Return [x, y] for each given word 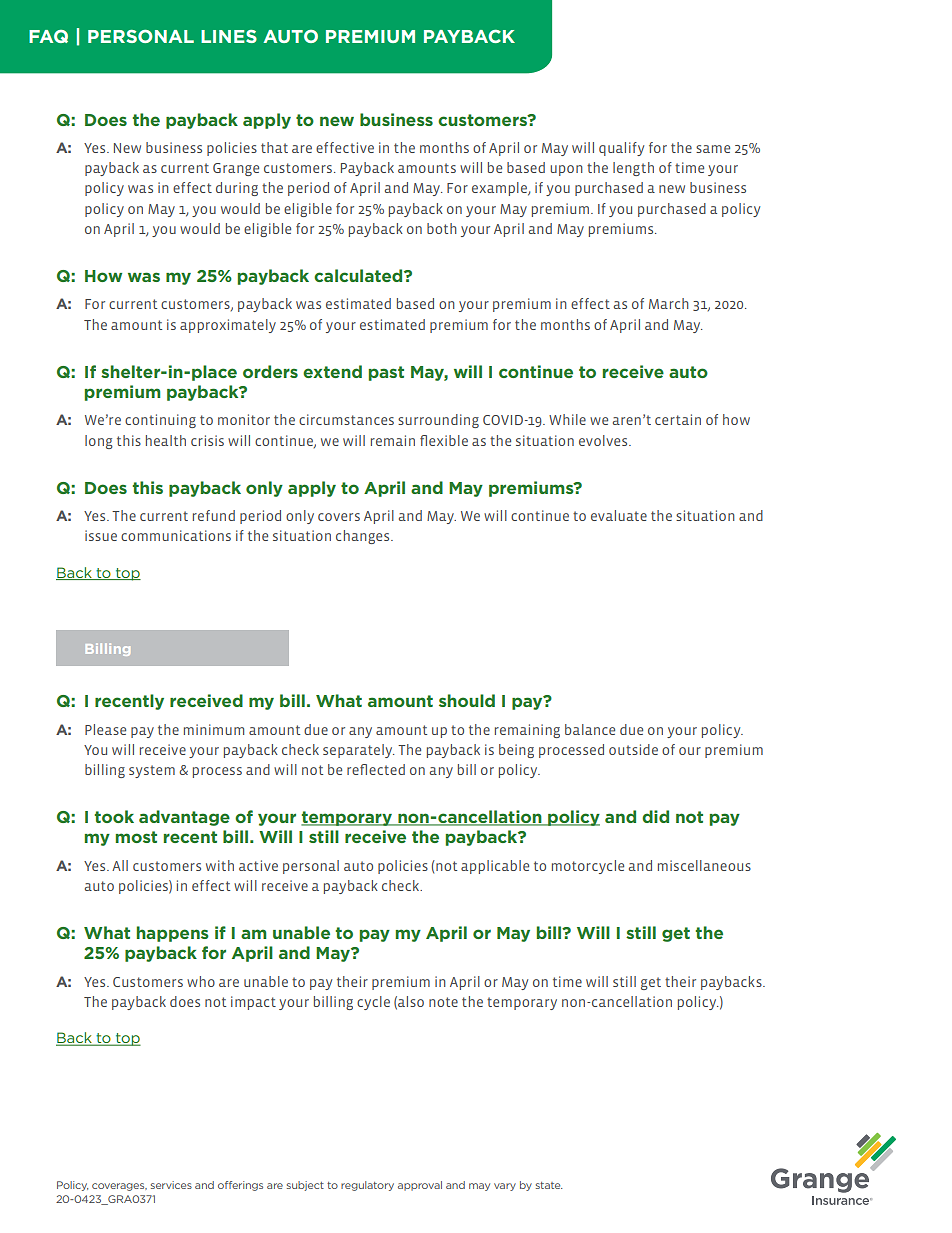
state [549, 1185]
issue [101, 535]
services [171, 1185]
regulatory [367, 1186]
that [274, 147]
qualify [621, 149]
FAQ [48, 36]
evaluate [619, 515]
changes [364, 537]
